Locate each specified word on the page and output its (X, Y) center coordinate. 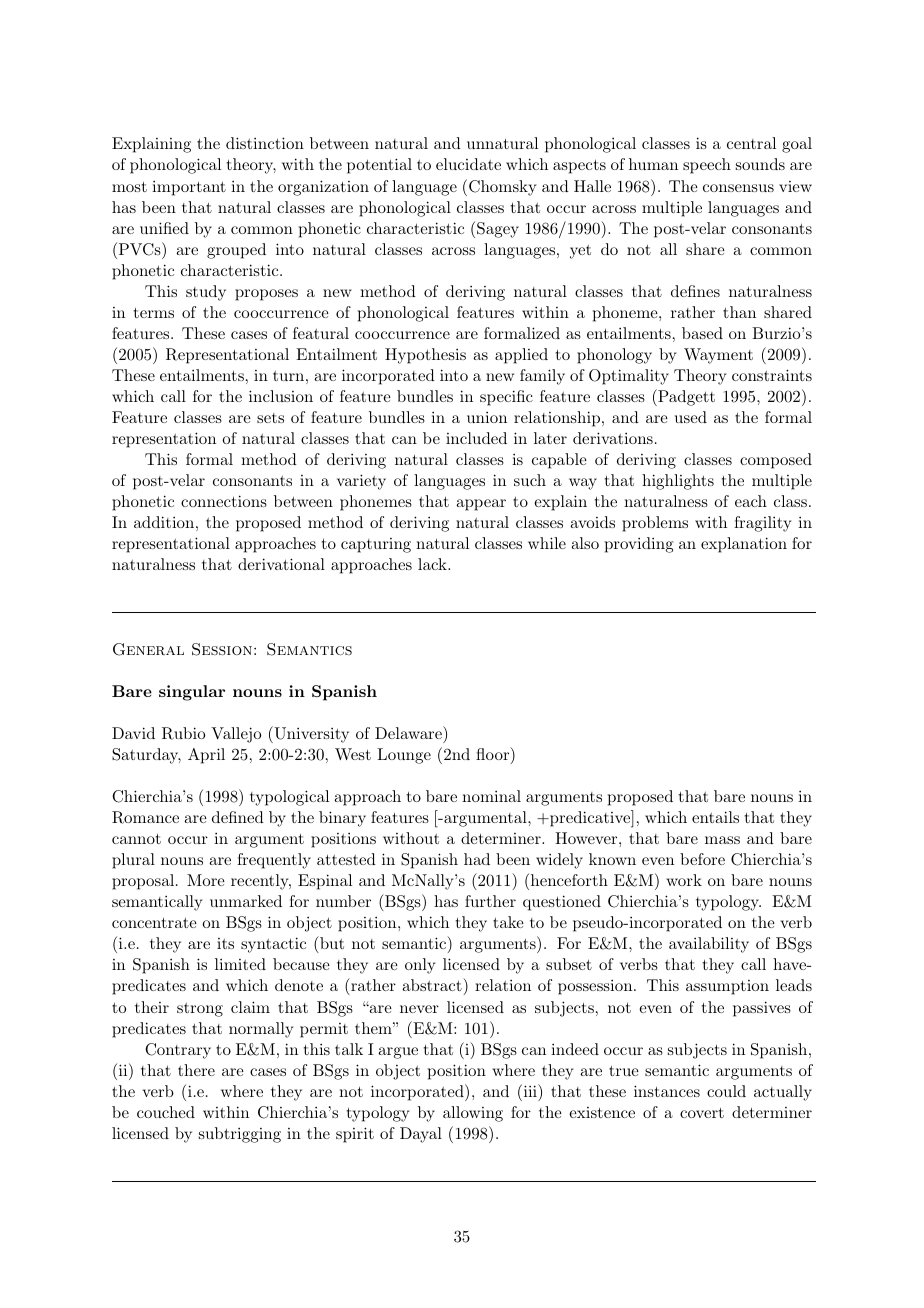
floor (493, 753)
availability (709, 945)
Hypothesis (425, 356)
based (702, 333)
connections (224, 501)
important (189, 188)
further (490, 901)
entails (715, 817)
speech (707, 166)
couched (166, 1112)
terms (154, 313)
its (225, 943)
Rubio (183, 733)
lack (433, 564)
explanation (744, 545)
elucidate (468, 164)
